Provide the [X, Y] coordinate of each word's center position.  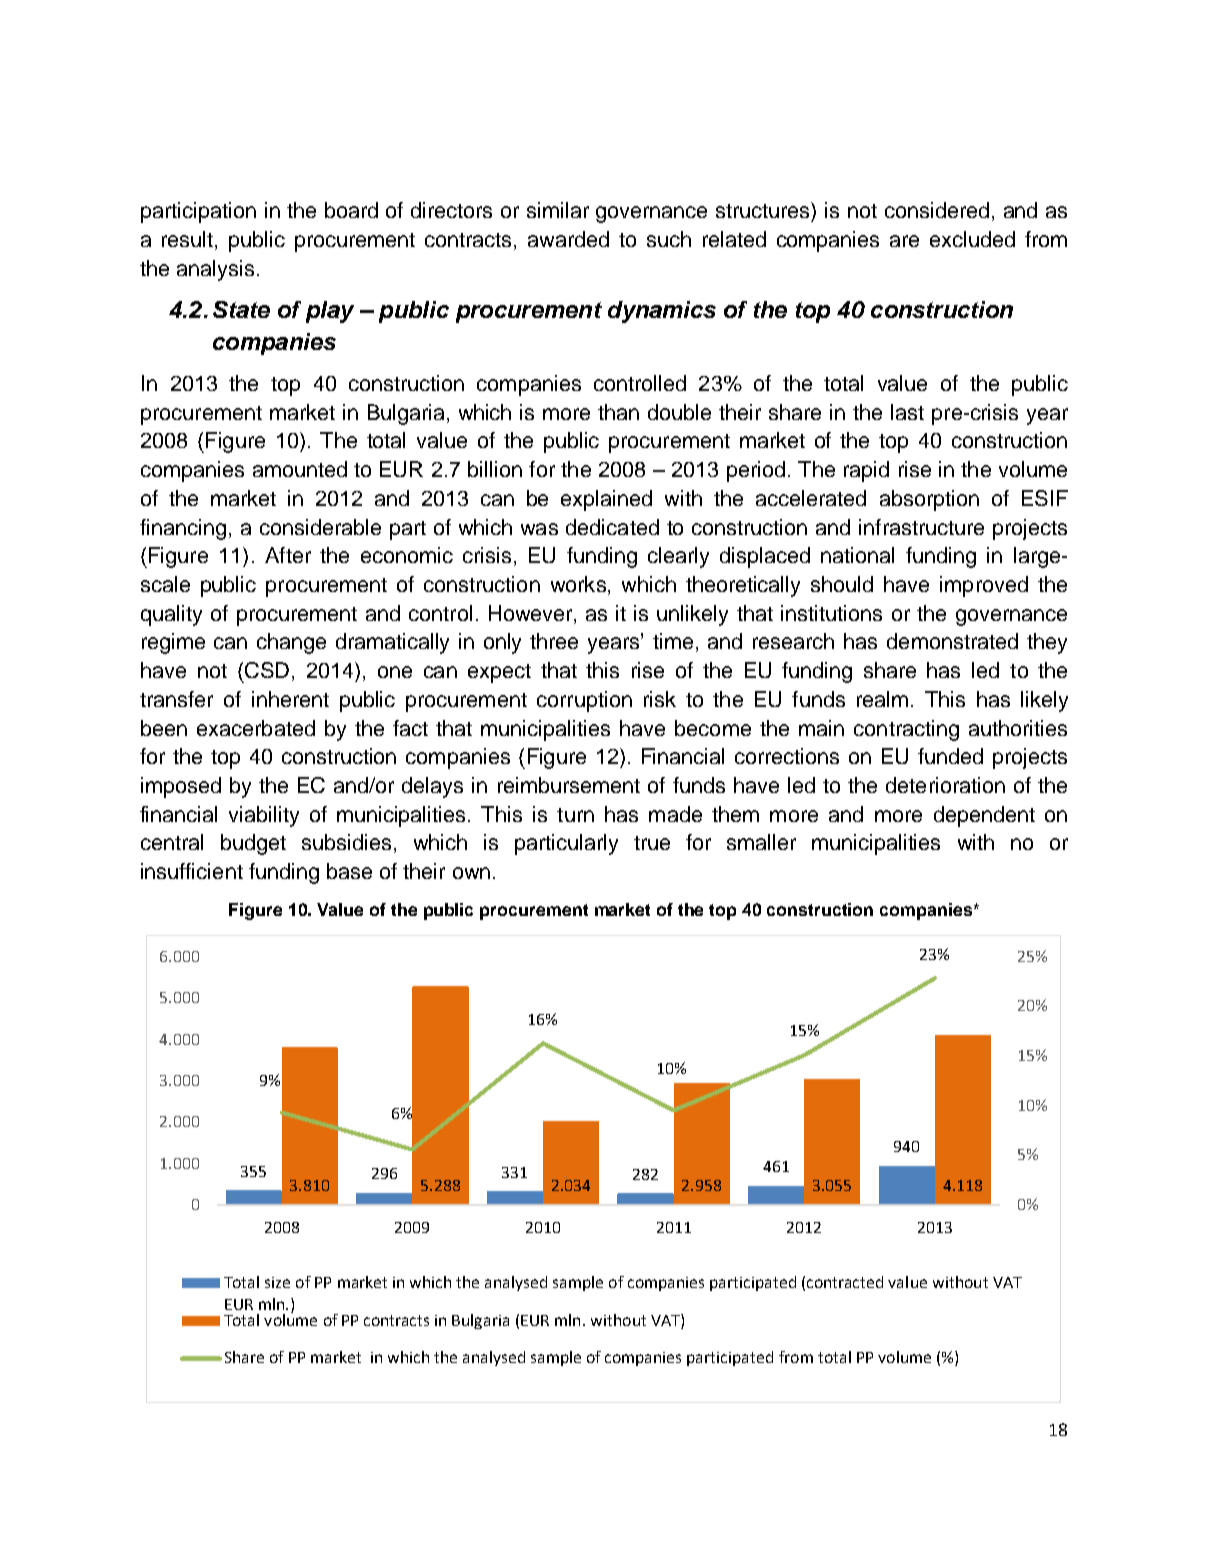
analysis [215, 270]
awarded [568, 239]
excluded [972, 239]
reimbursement [569, 785]
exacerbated [256, 728]
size [277, 1282]
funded [950, 756]
